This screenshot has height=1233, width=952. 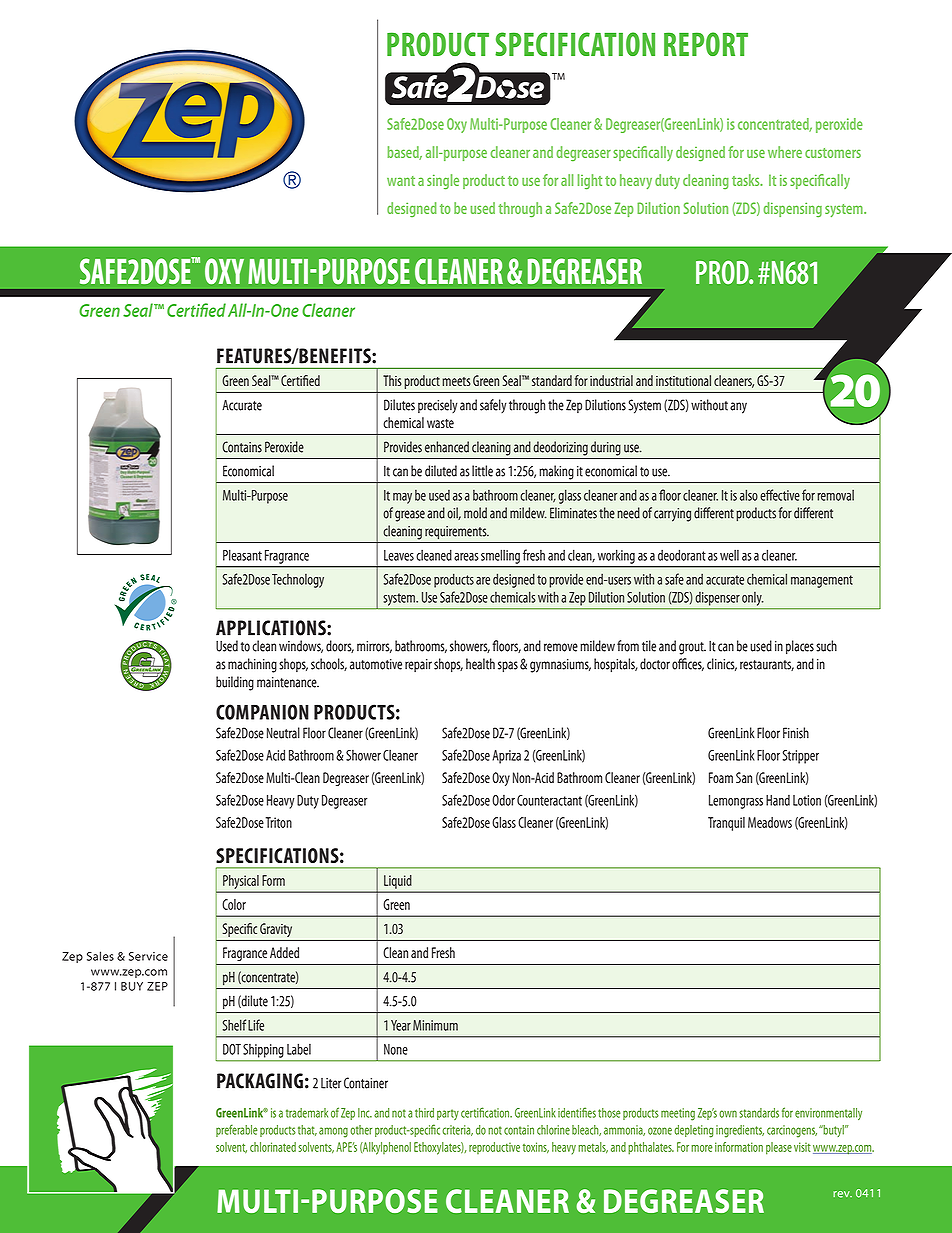 What do you see at coordinates (392, 380) in the screenshot?
I see `This` at bounding box center [392, 380].
